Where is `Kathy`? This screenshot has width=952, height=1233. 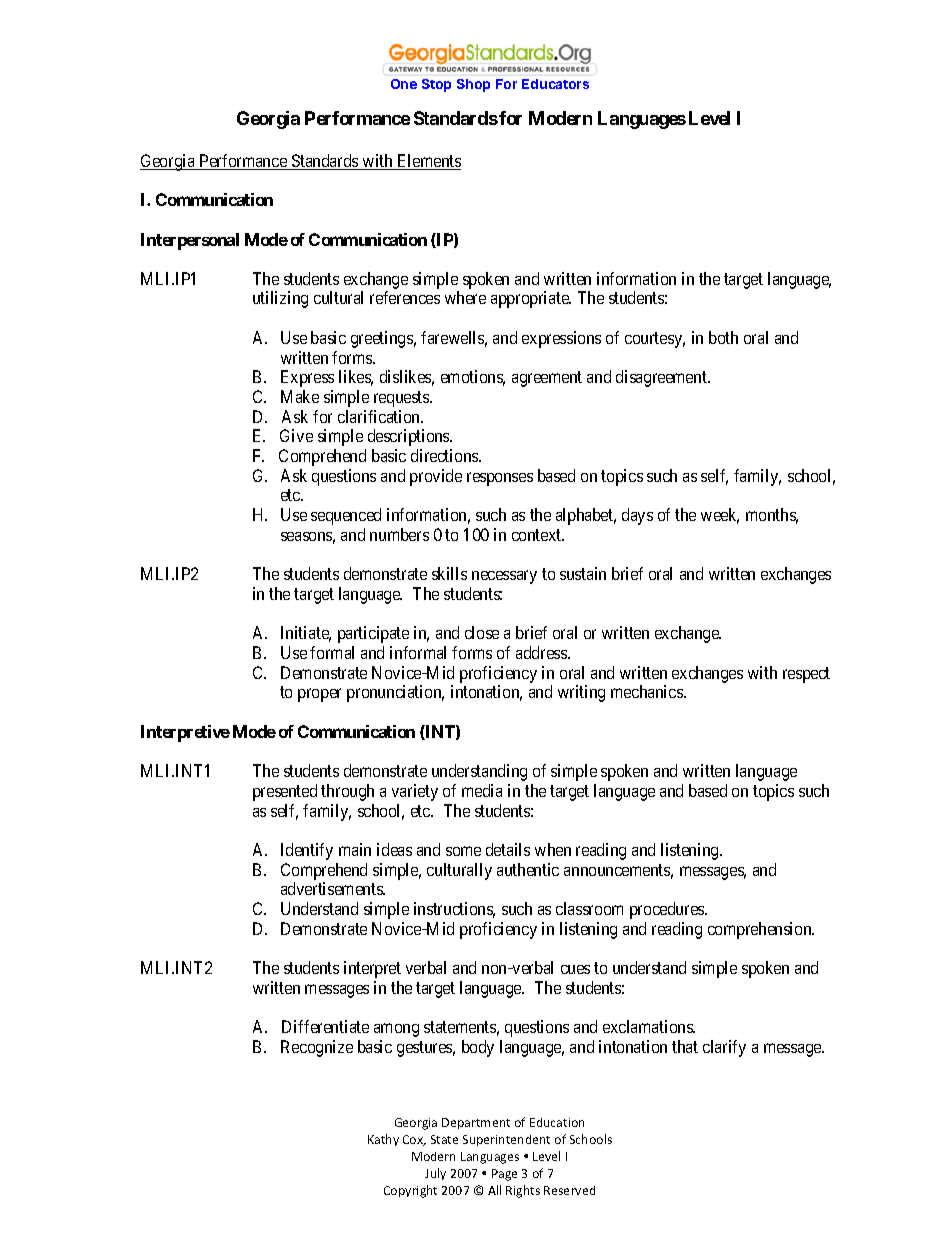
Kathy is located at coordinates (383, 1140).
